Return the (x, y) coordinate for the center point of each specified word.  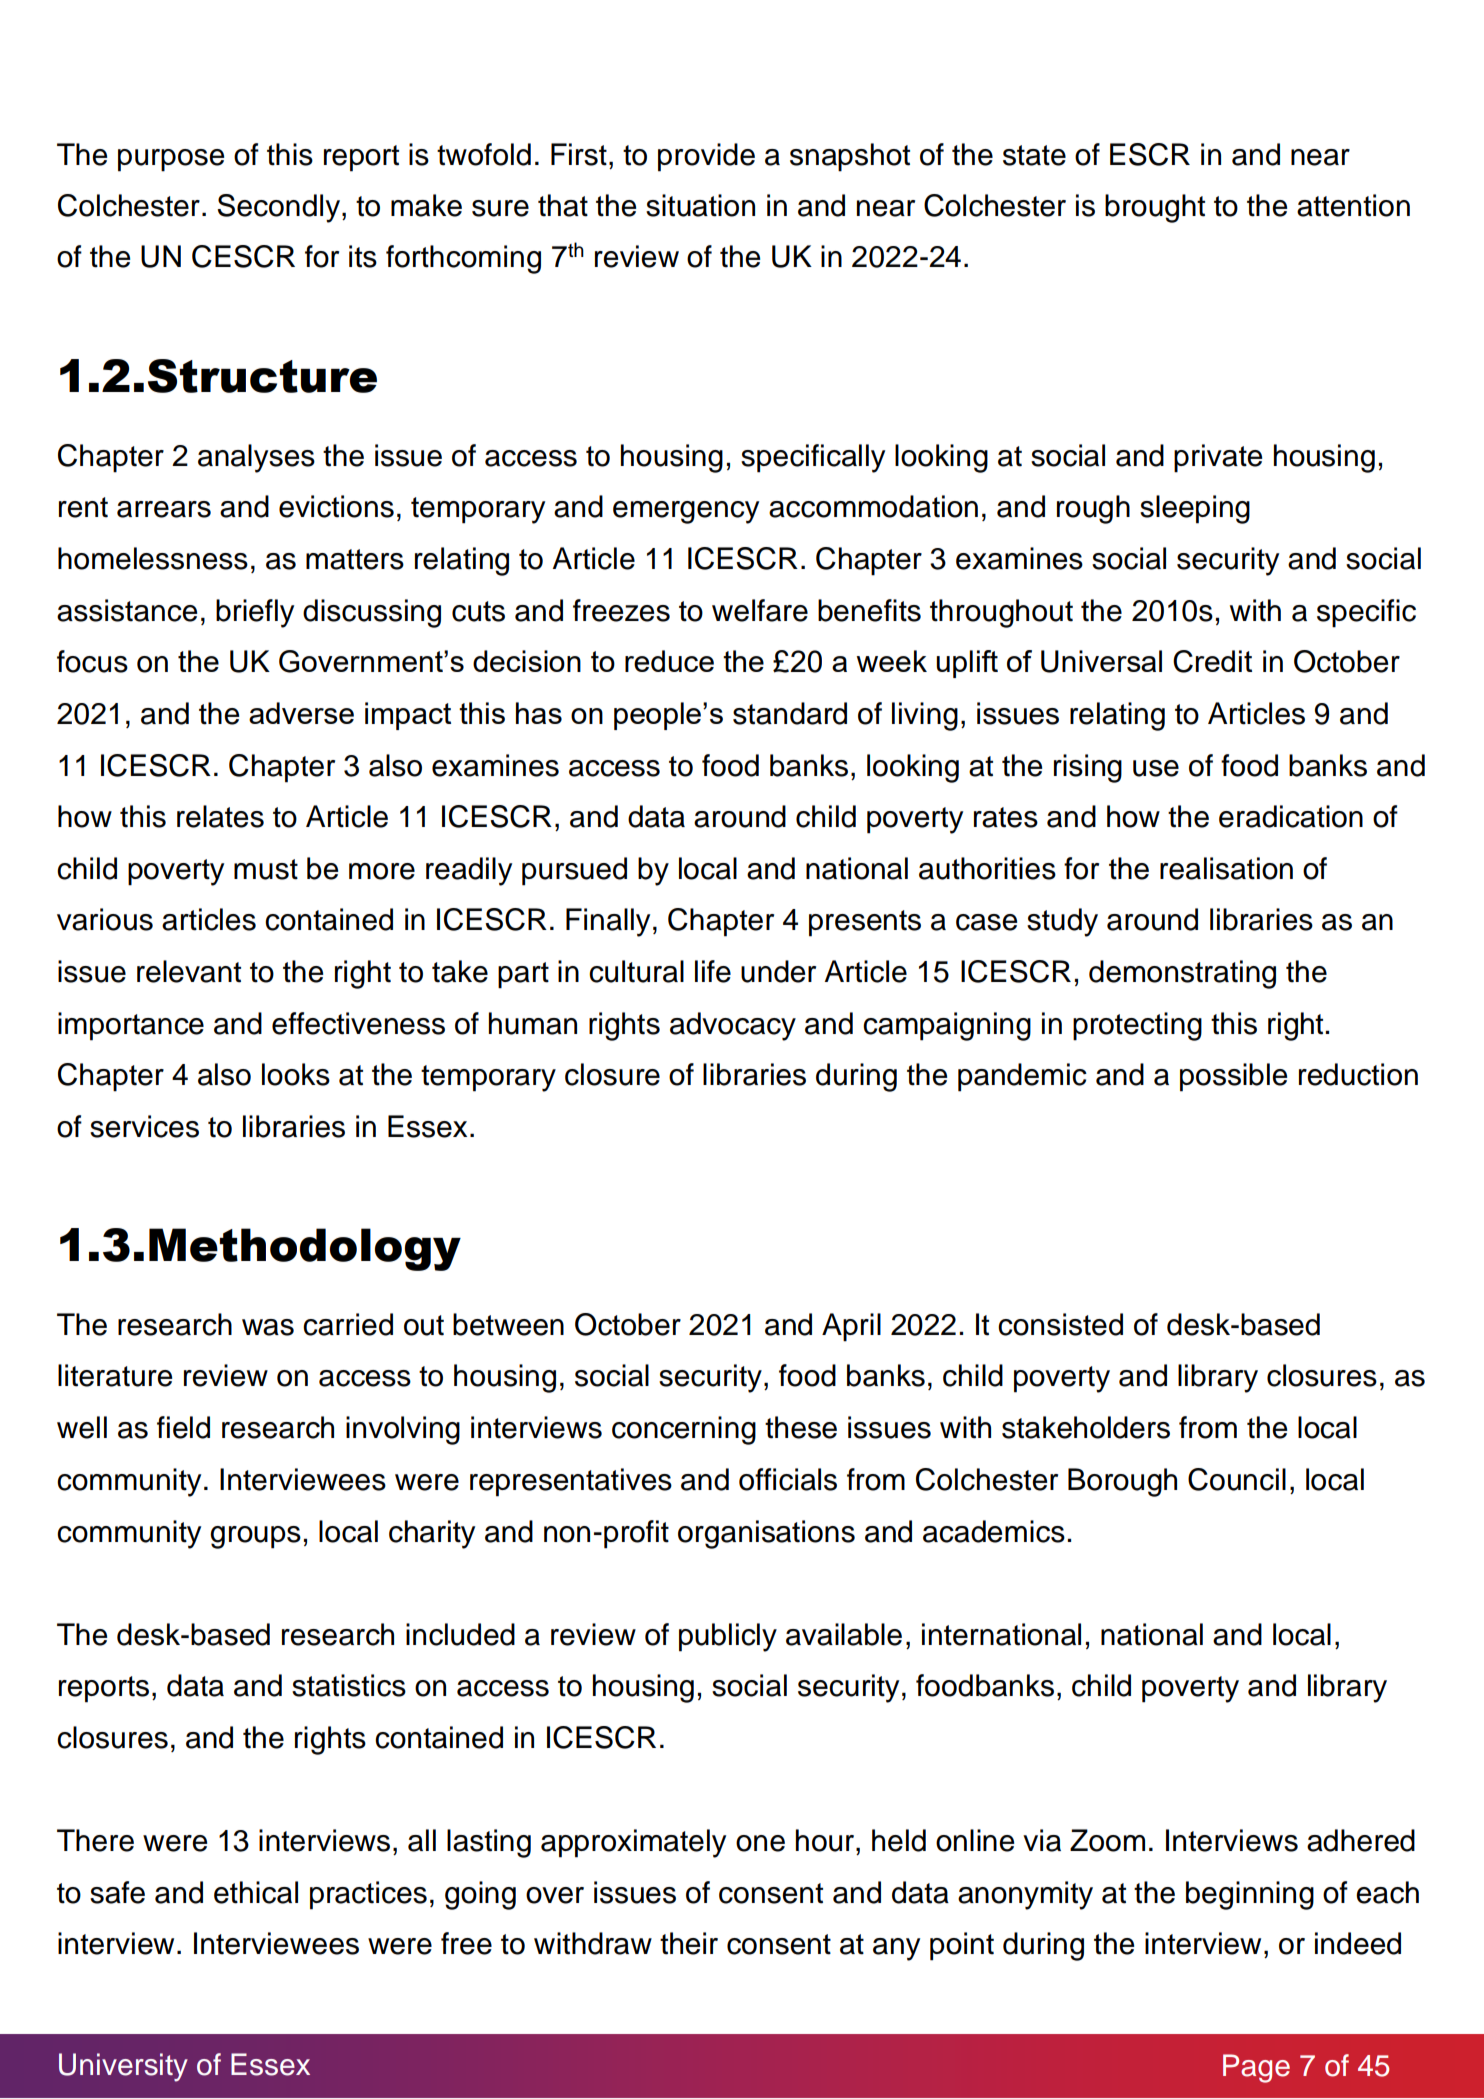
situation (700, 205)
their (689, 1943)
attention (1353, 205)
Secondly (278, 208)
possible (1233, 1077)
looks (296, 1074)
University (123, 2067)
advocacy (733, 1026)
